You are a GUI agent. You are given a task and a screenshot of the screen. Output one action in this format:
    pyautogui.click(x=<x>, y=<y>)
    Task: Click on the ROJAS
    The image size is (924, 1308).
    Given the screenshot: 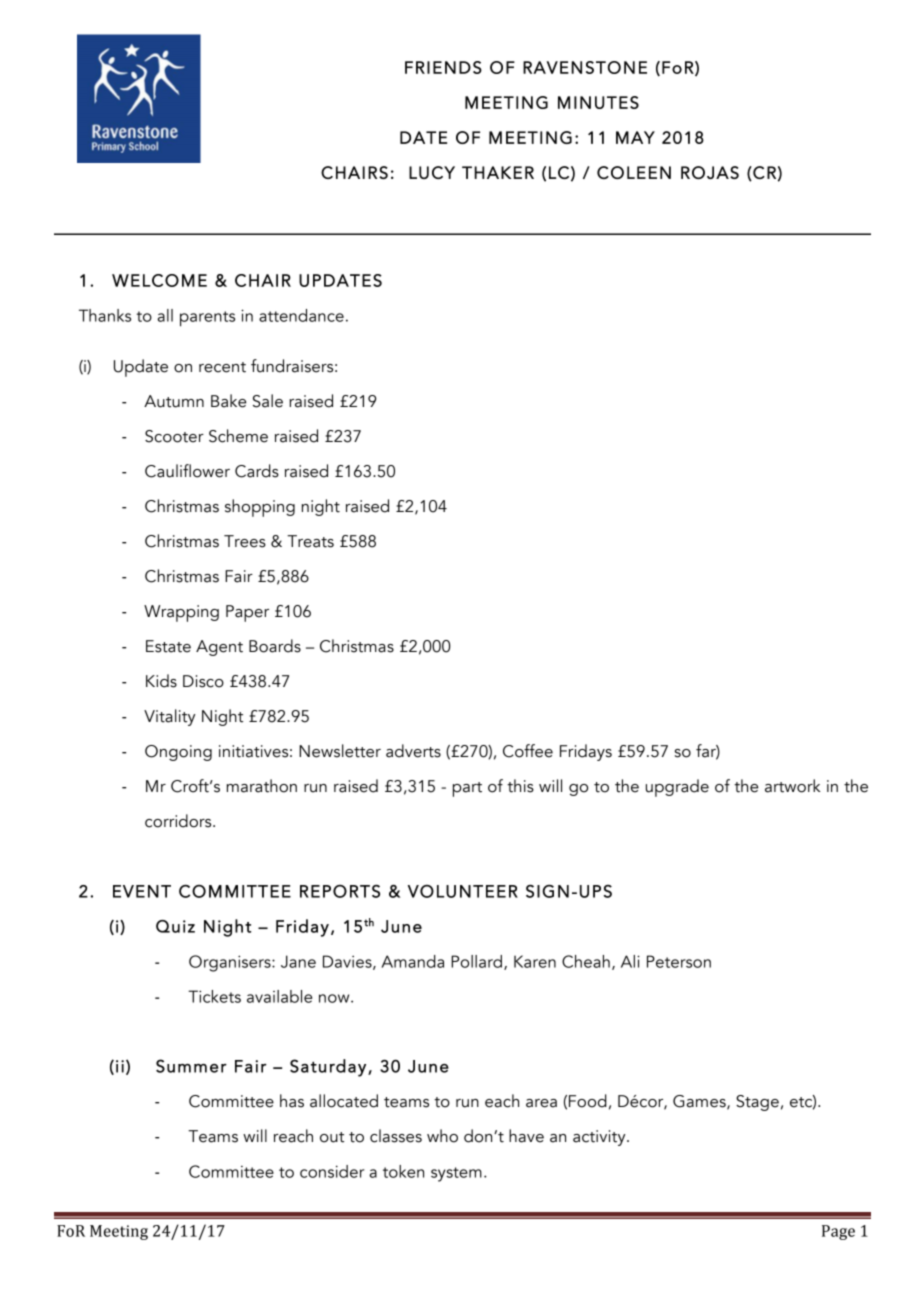 What is the action you would take?
    pyautogui.click(x=710, y=172)
